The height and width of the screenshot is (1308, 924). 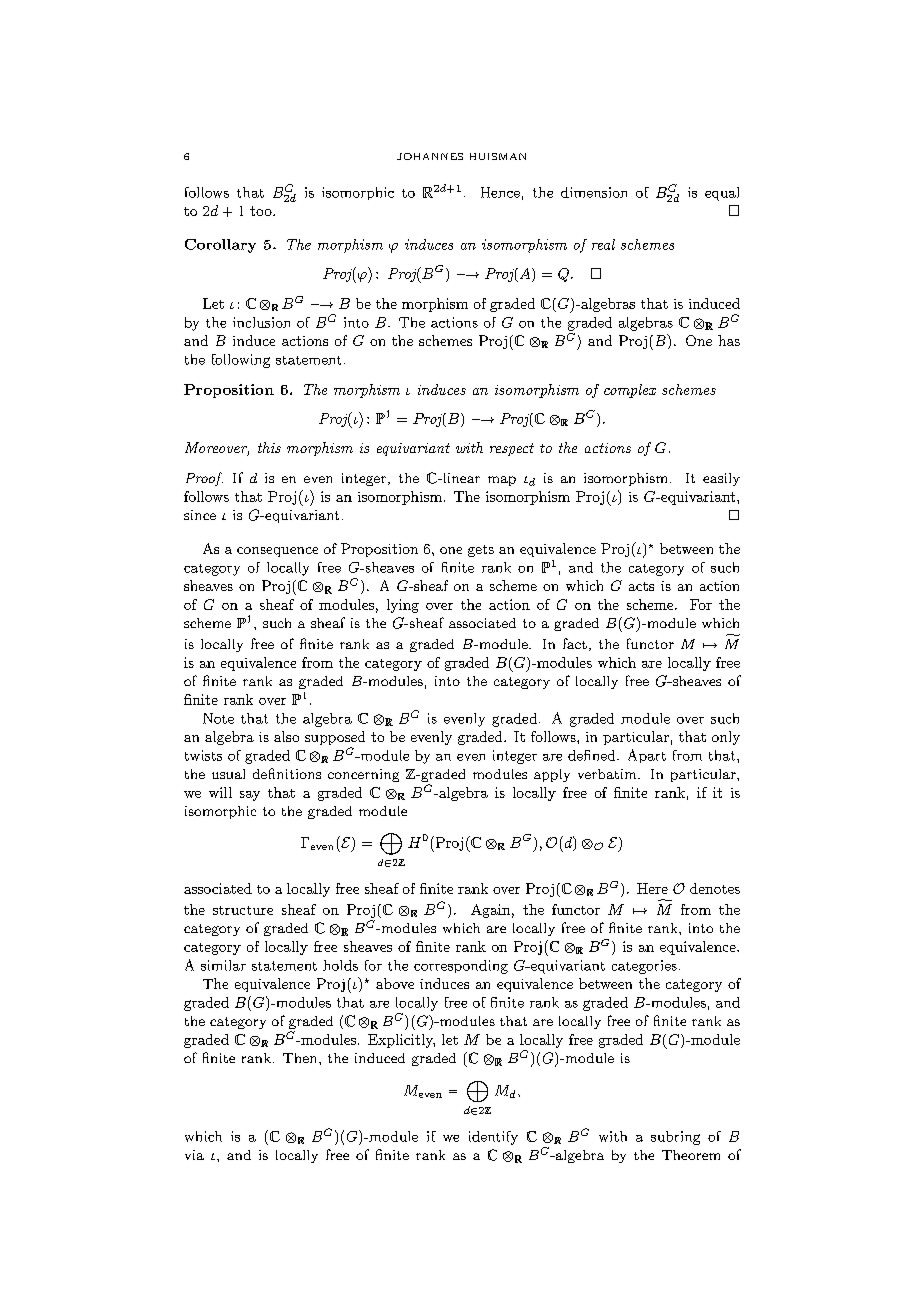 What do you see at coordinates (722, 194) in the screenshot?
I see `equal` at bounding box center [722, 194].
